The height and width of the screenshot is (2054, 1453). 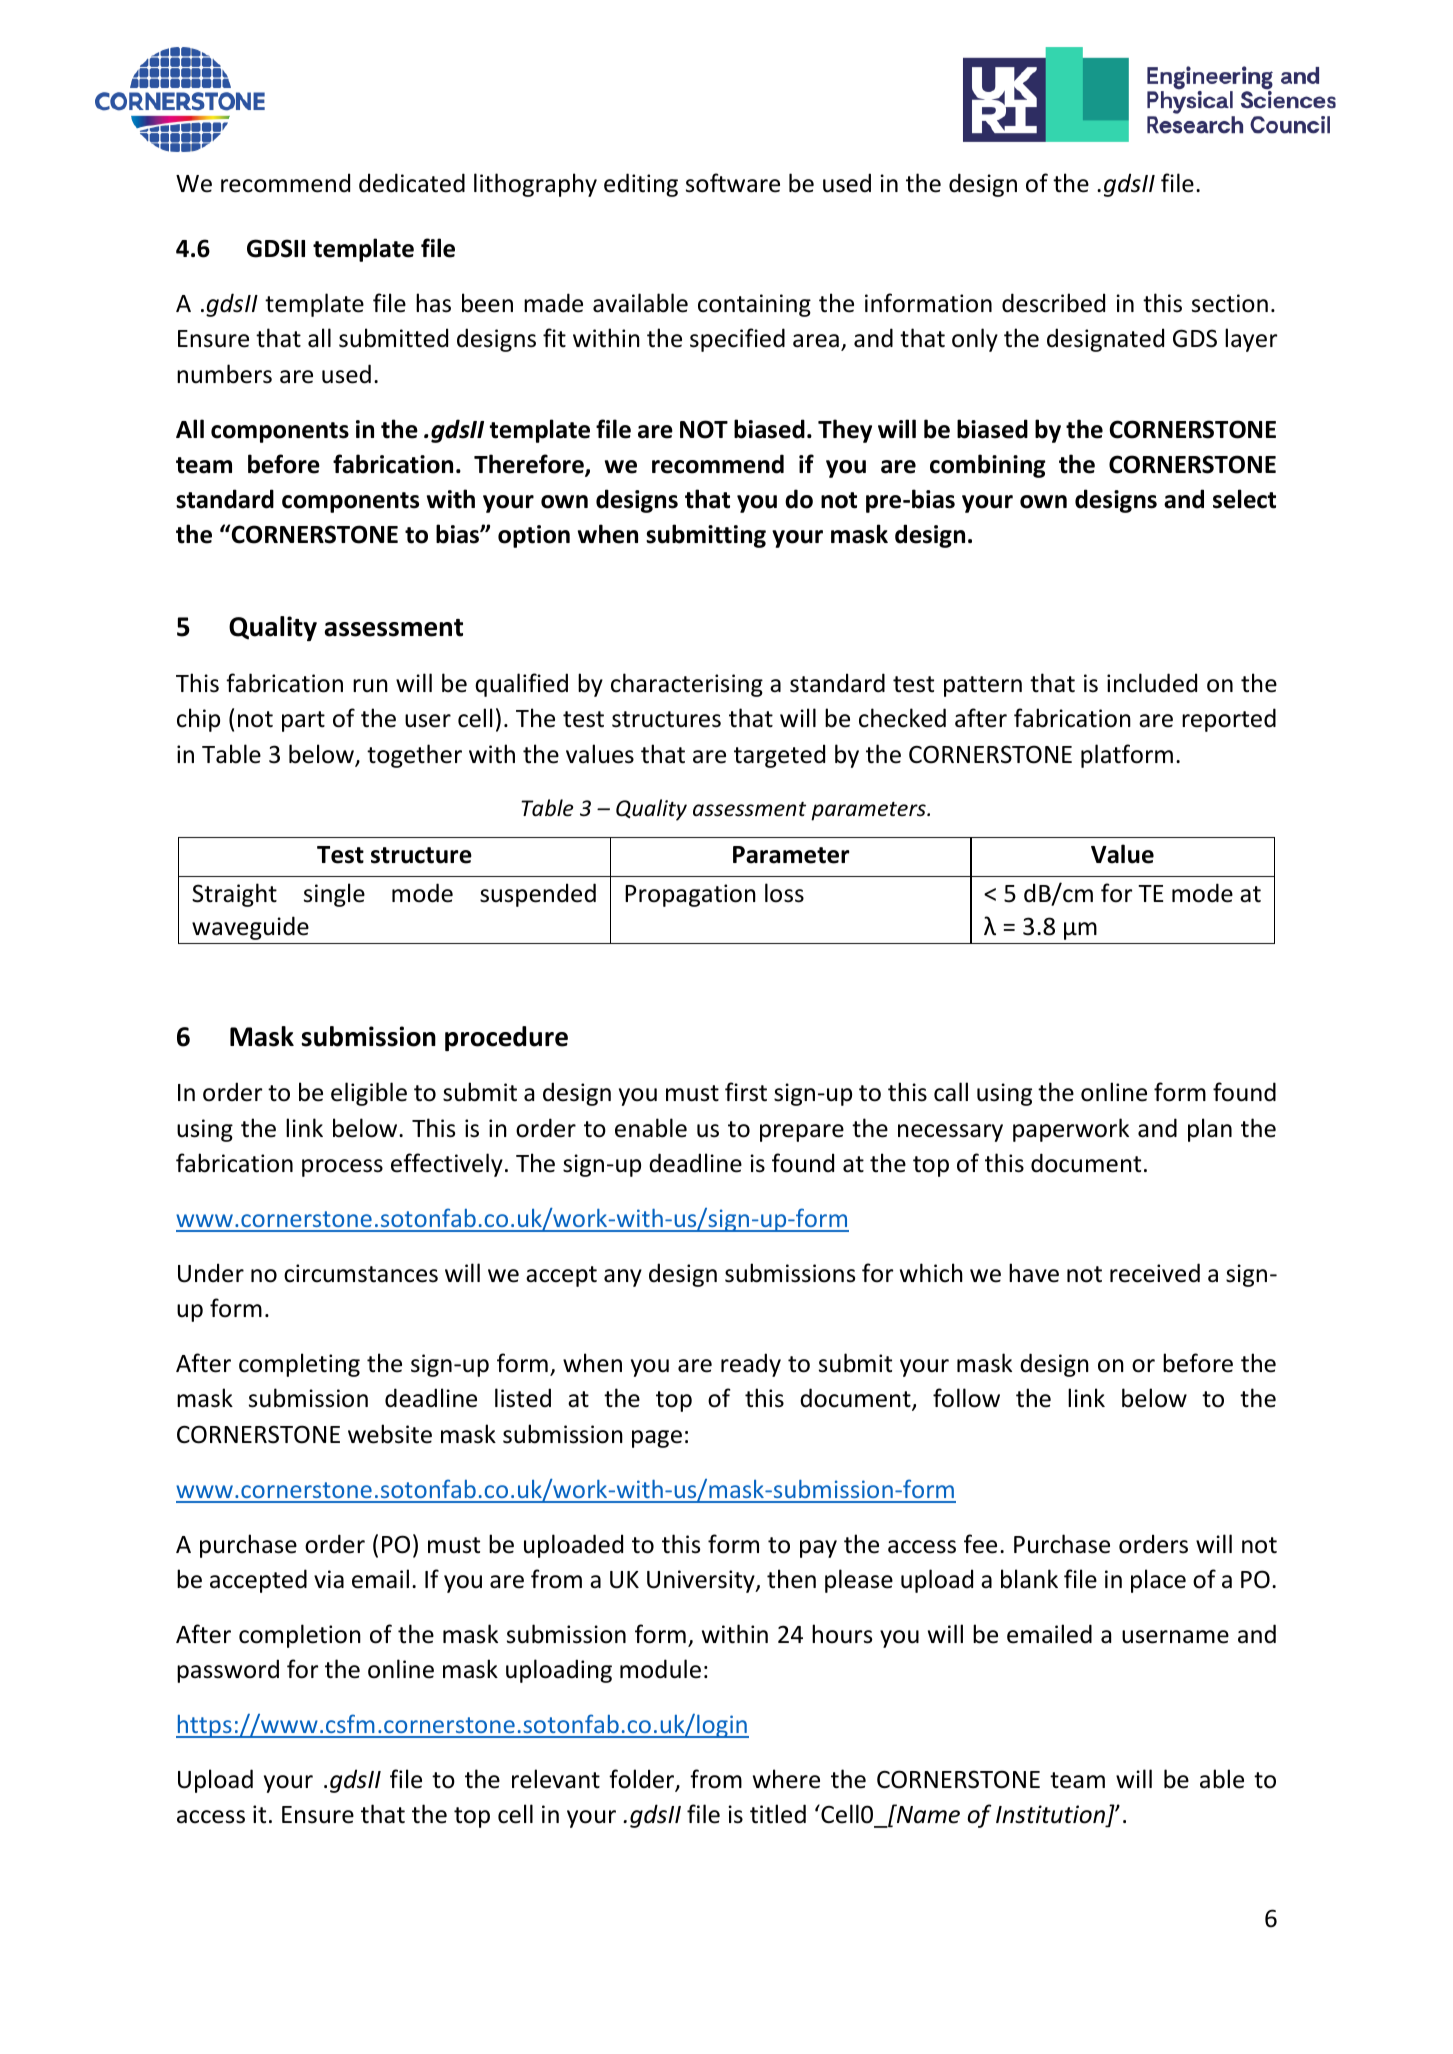 I want to click on dedicated, so click(x=412, y=183).
